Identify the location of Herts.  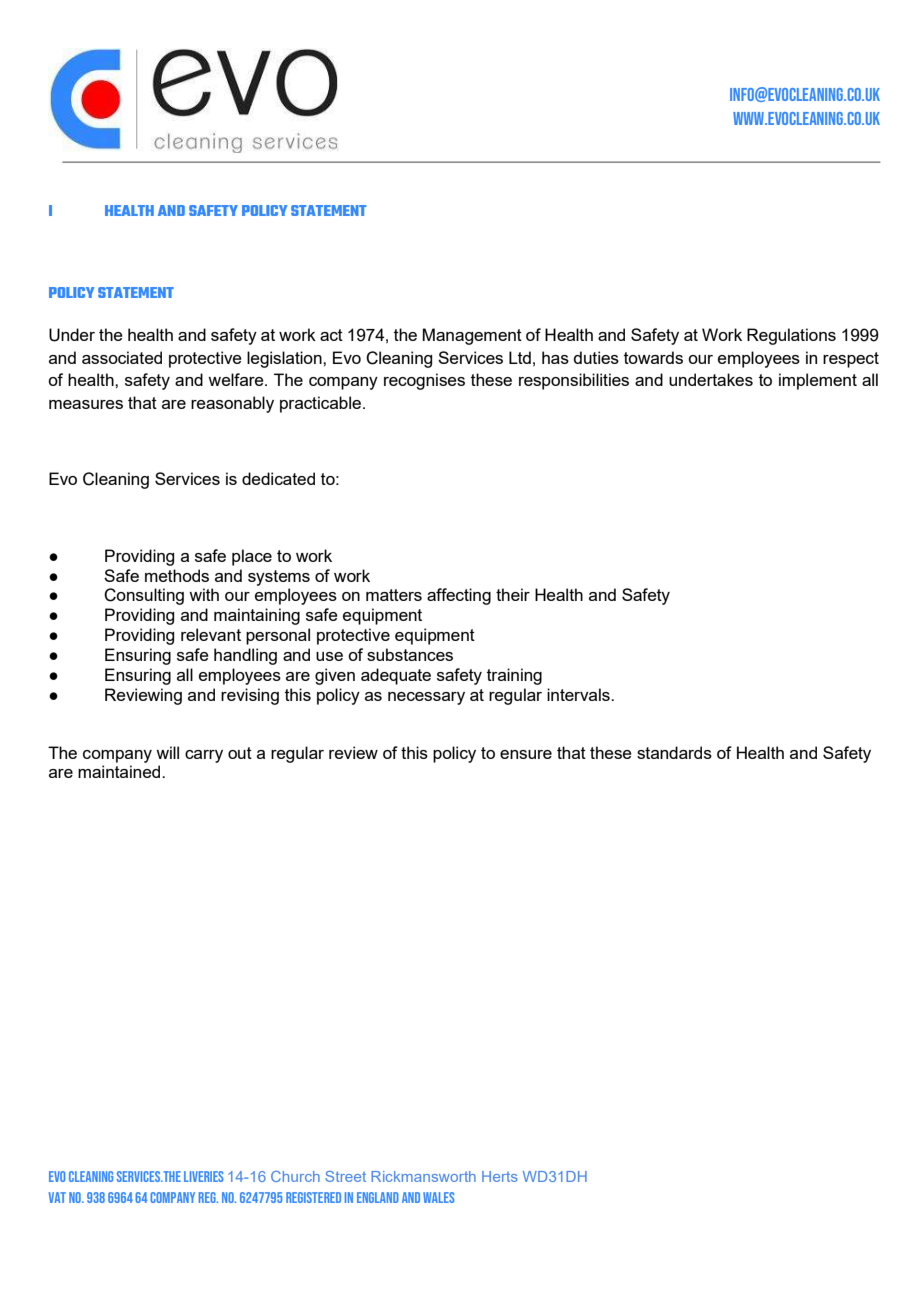
(500, 1176).
